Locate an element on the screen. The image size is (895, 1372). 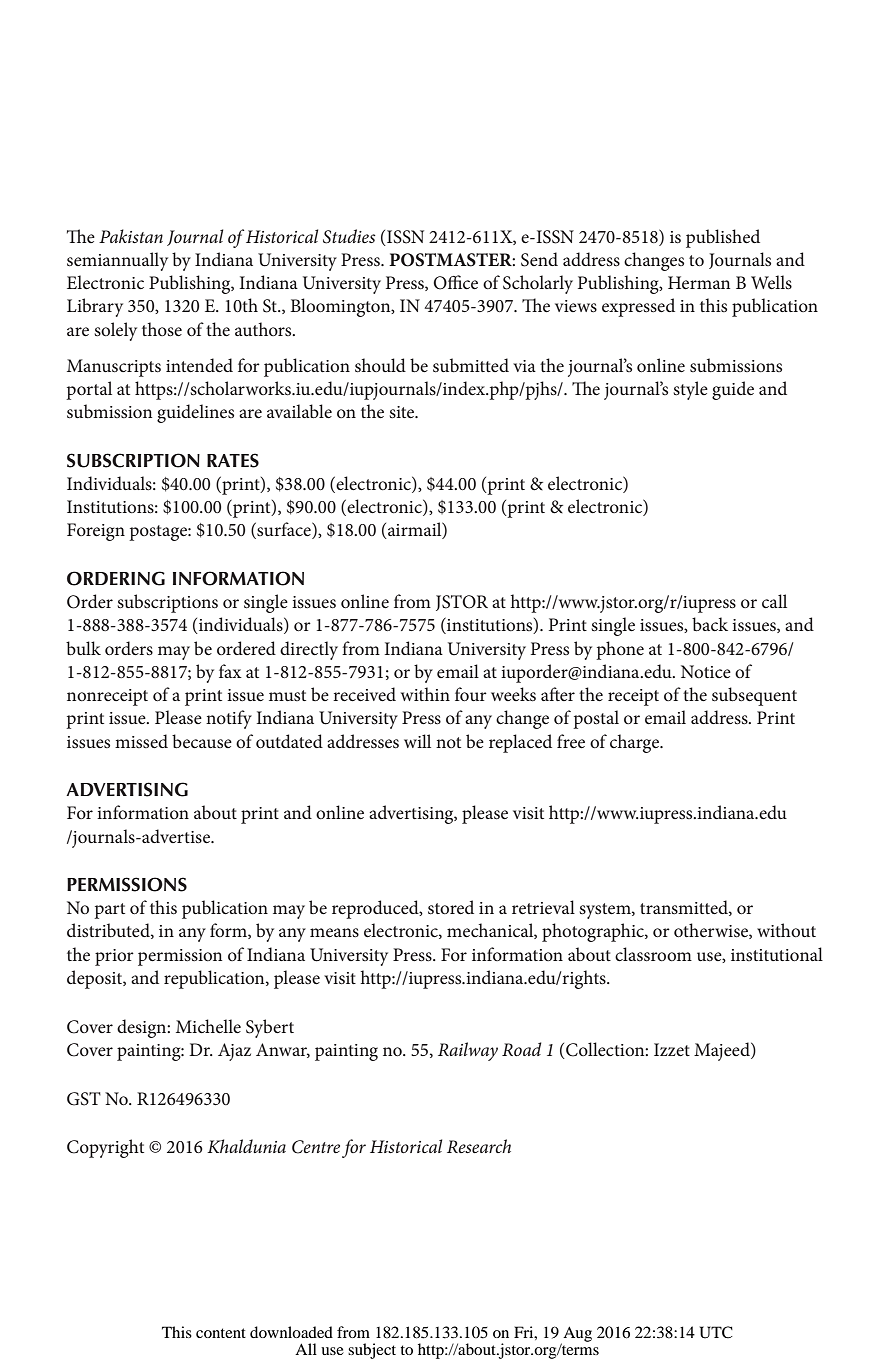
back is located at coordinates (710, 624).
